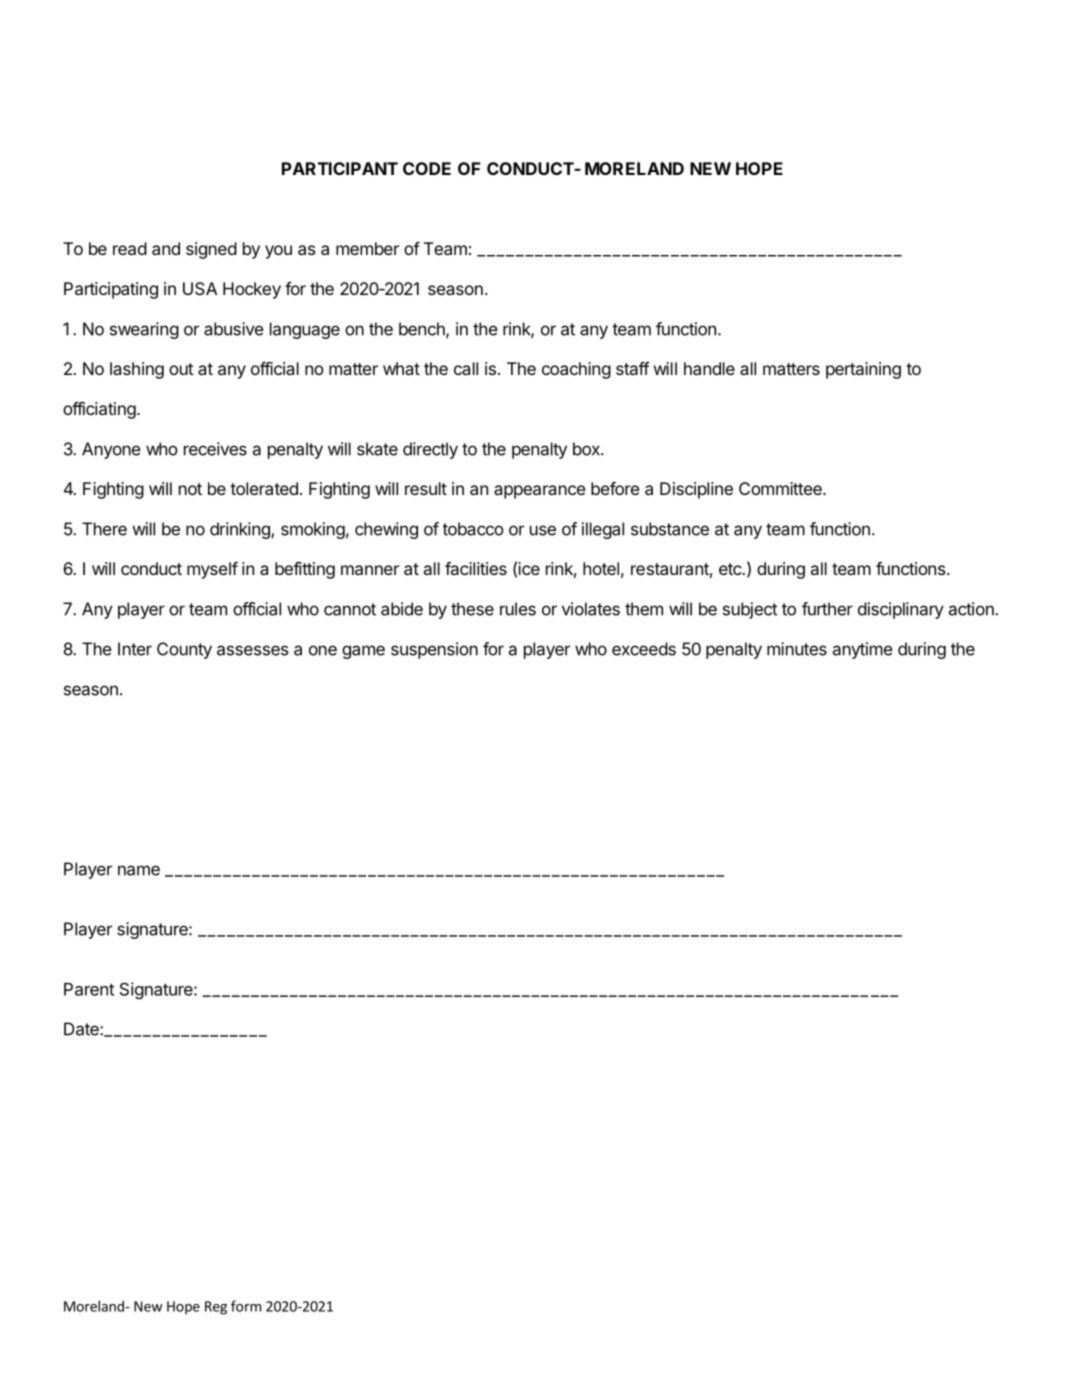  Describe the element at coordinates (827, 609) in the image. I see `further` at that location.
